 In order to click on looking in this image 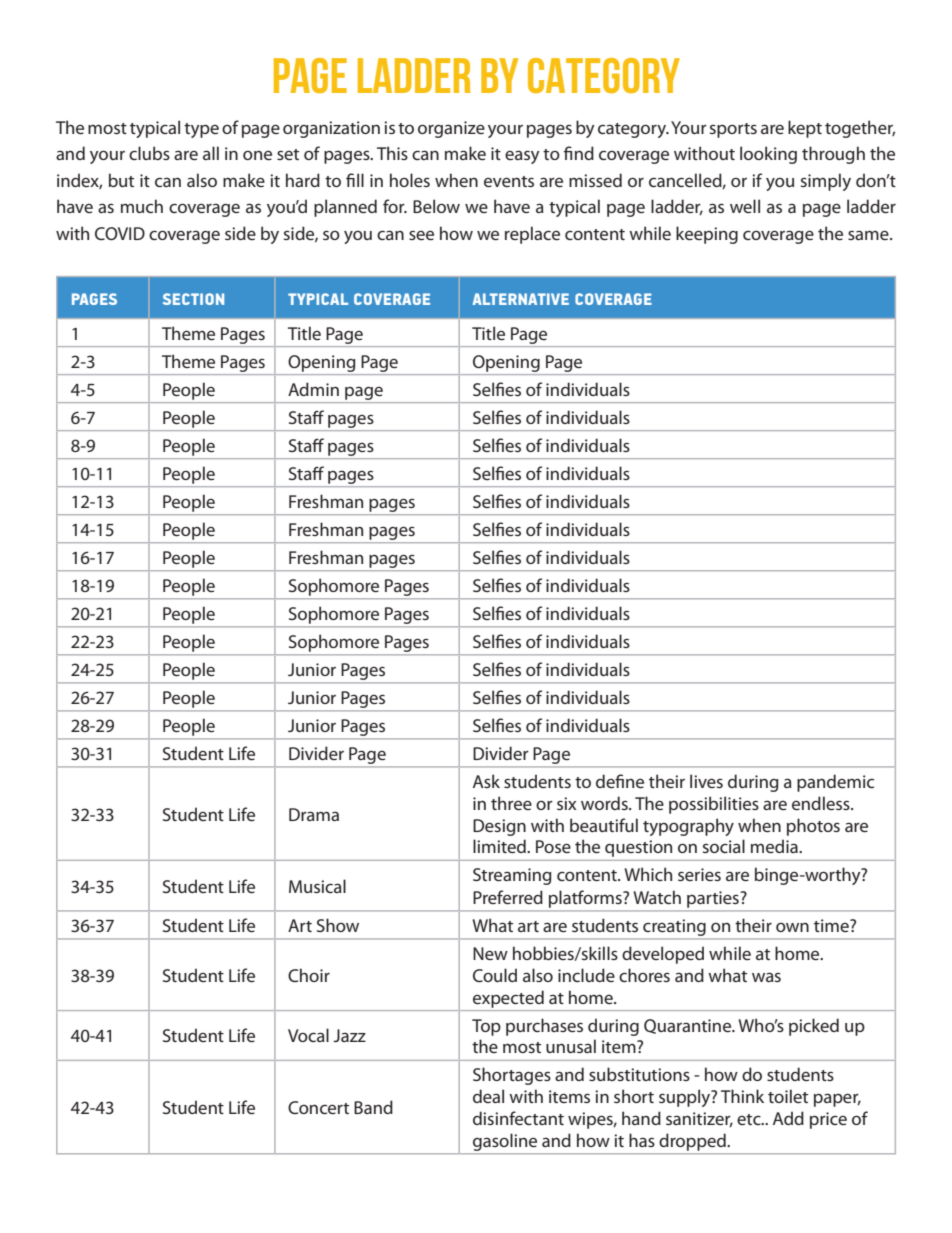, I will do `click(768, 155)`.
